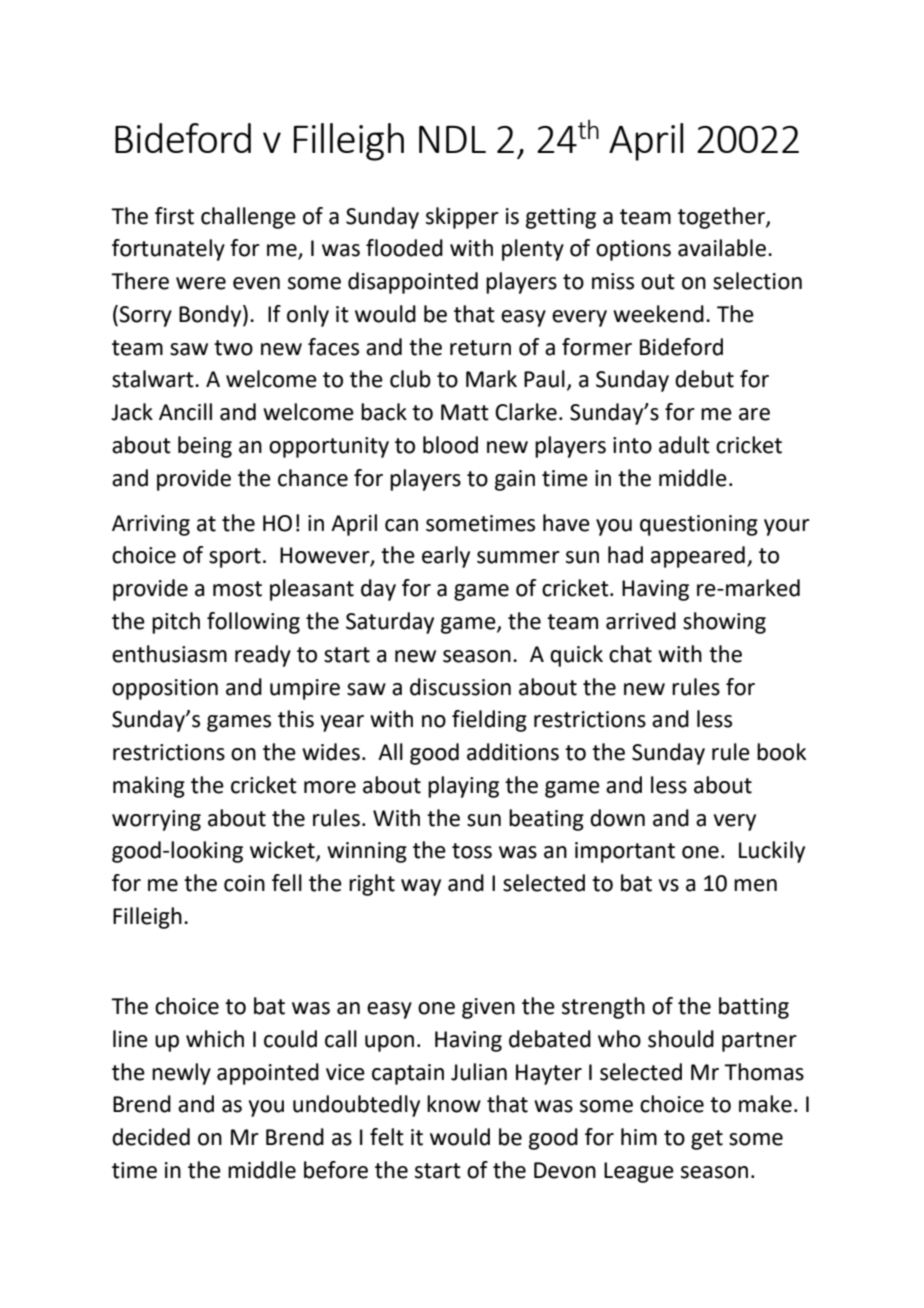  I want to click on know, so click(454, 1104).
